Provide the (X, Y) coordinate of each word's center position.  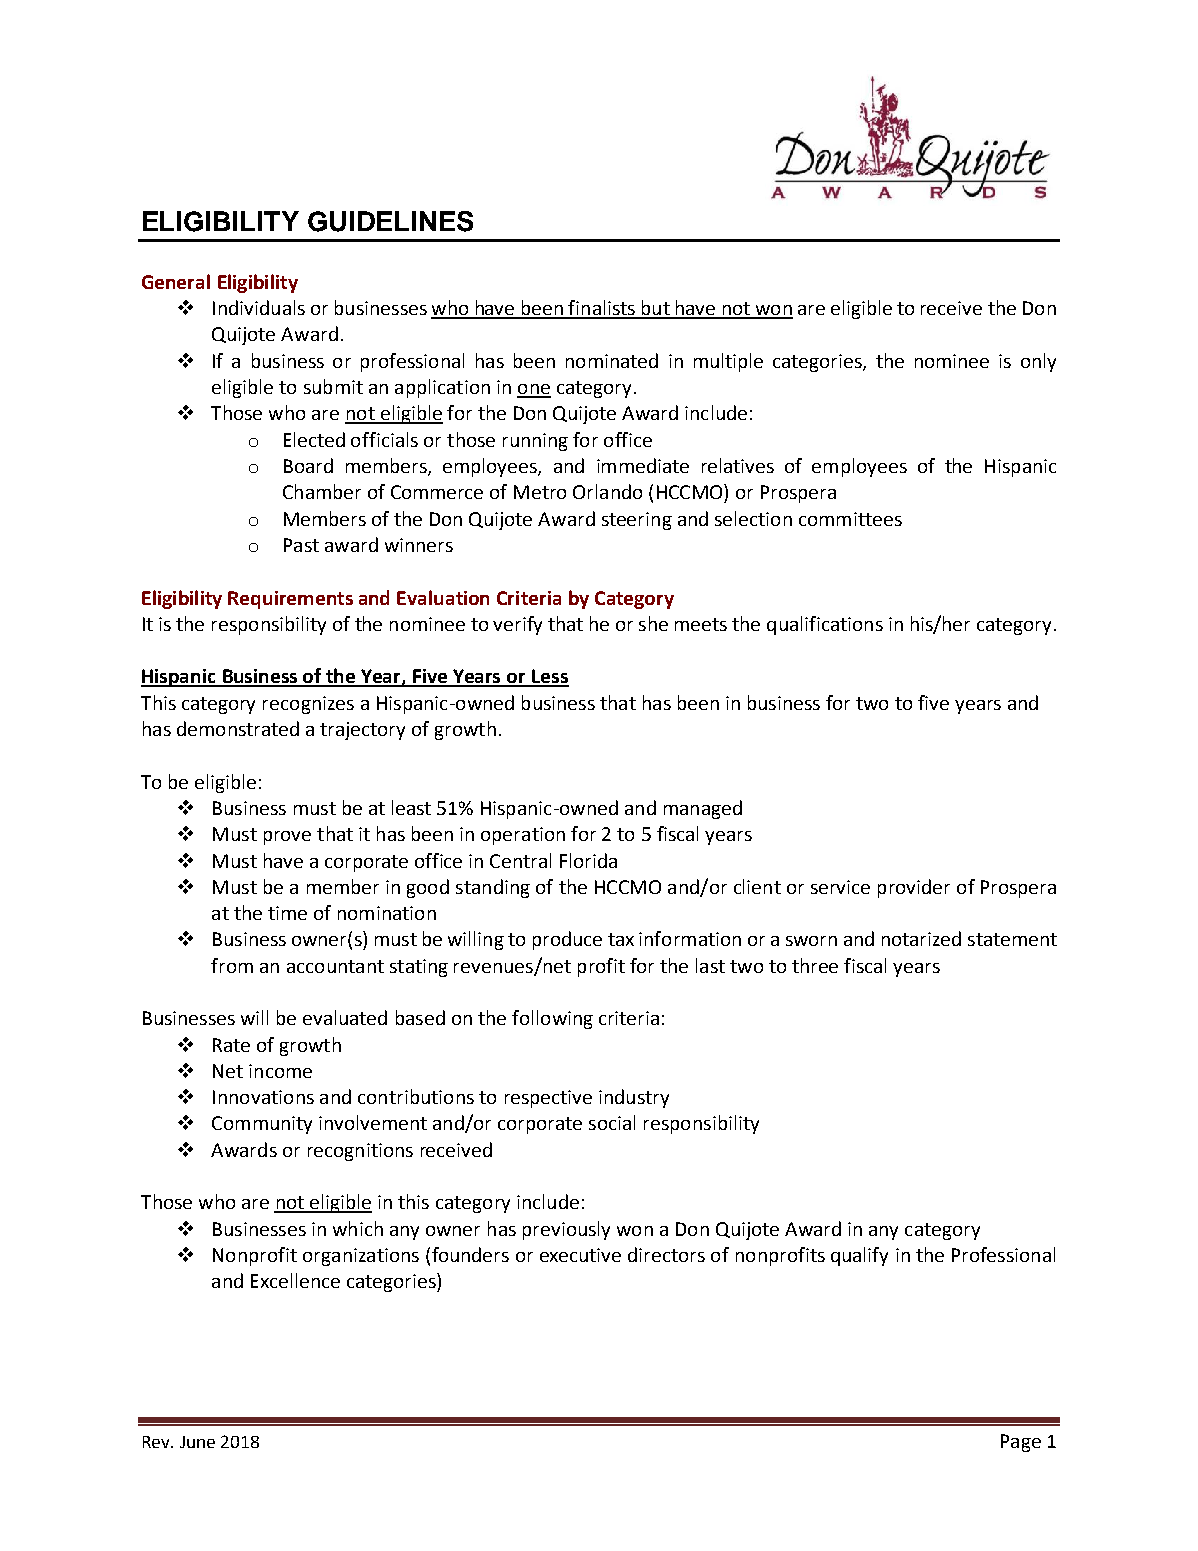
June (197, 1442)
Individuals (259, 307)
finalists (602, 309)
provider (914, 888)
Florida (588, 860)
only (1038, 362)
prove (287, 838)
